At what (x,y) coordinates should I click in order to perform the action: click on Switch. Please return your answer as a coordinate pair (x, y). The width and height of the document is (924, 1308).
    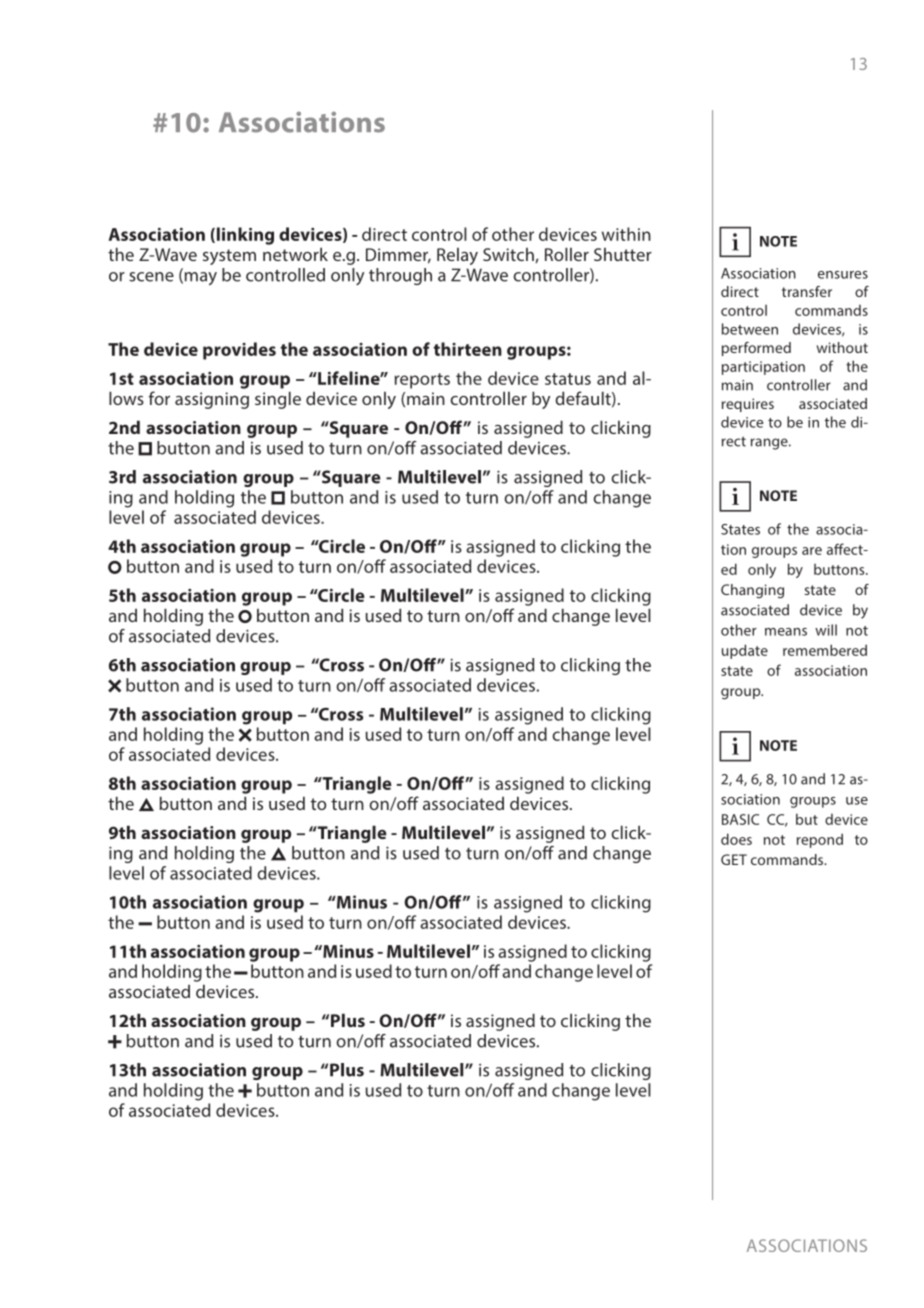
    Looking at the image, I should click on (508, 254).
